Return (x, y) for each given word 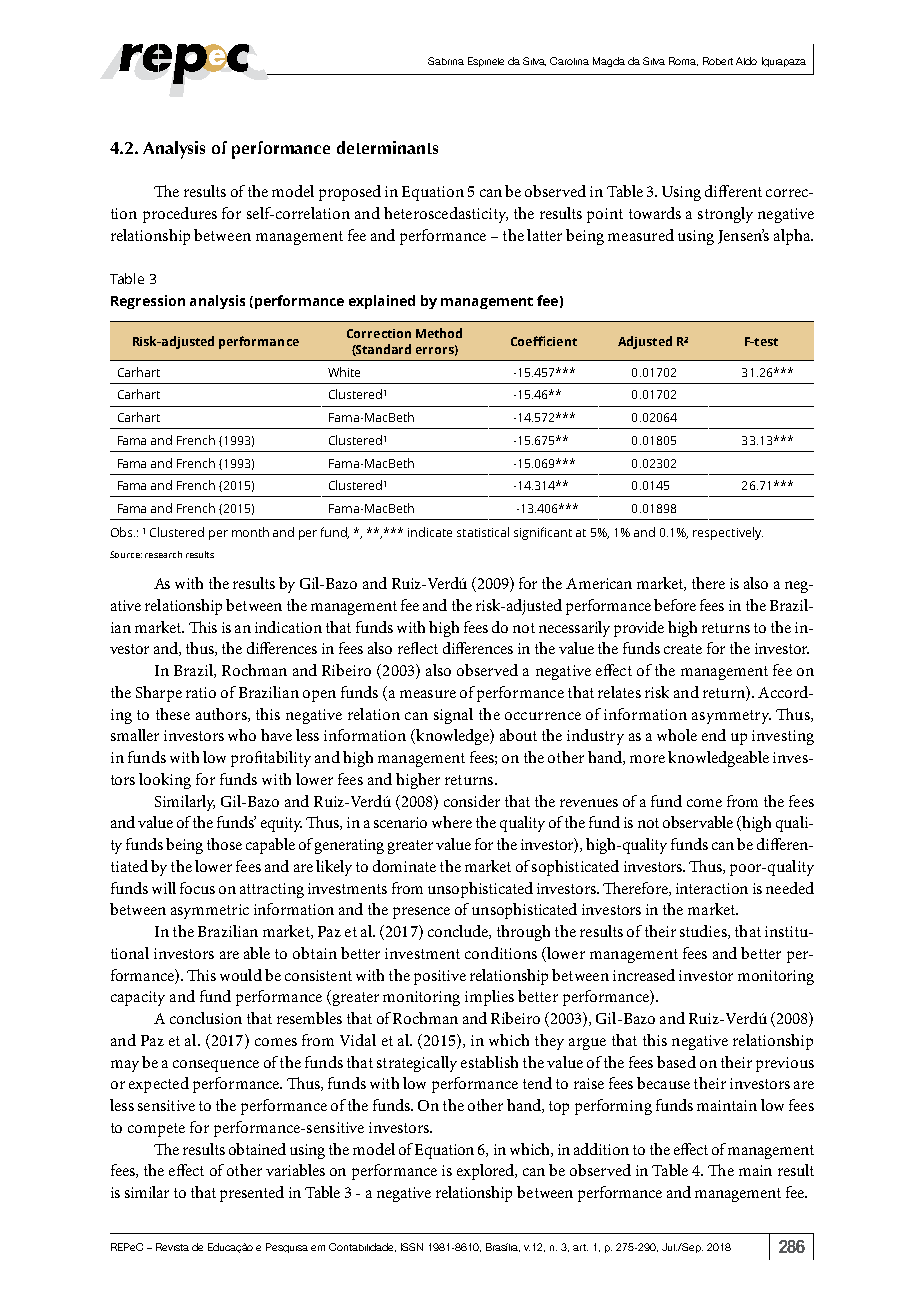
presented (252, 1194)
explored (487, 1172)
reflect (418, 648)
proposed (350, 193)
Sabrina (446, 61)
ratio (201, 692)
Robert (718, 61)
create (683, 649)
